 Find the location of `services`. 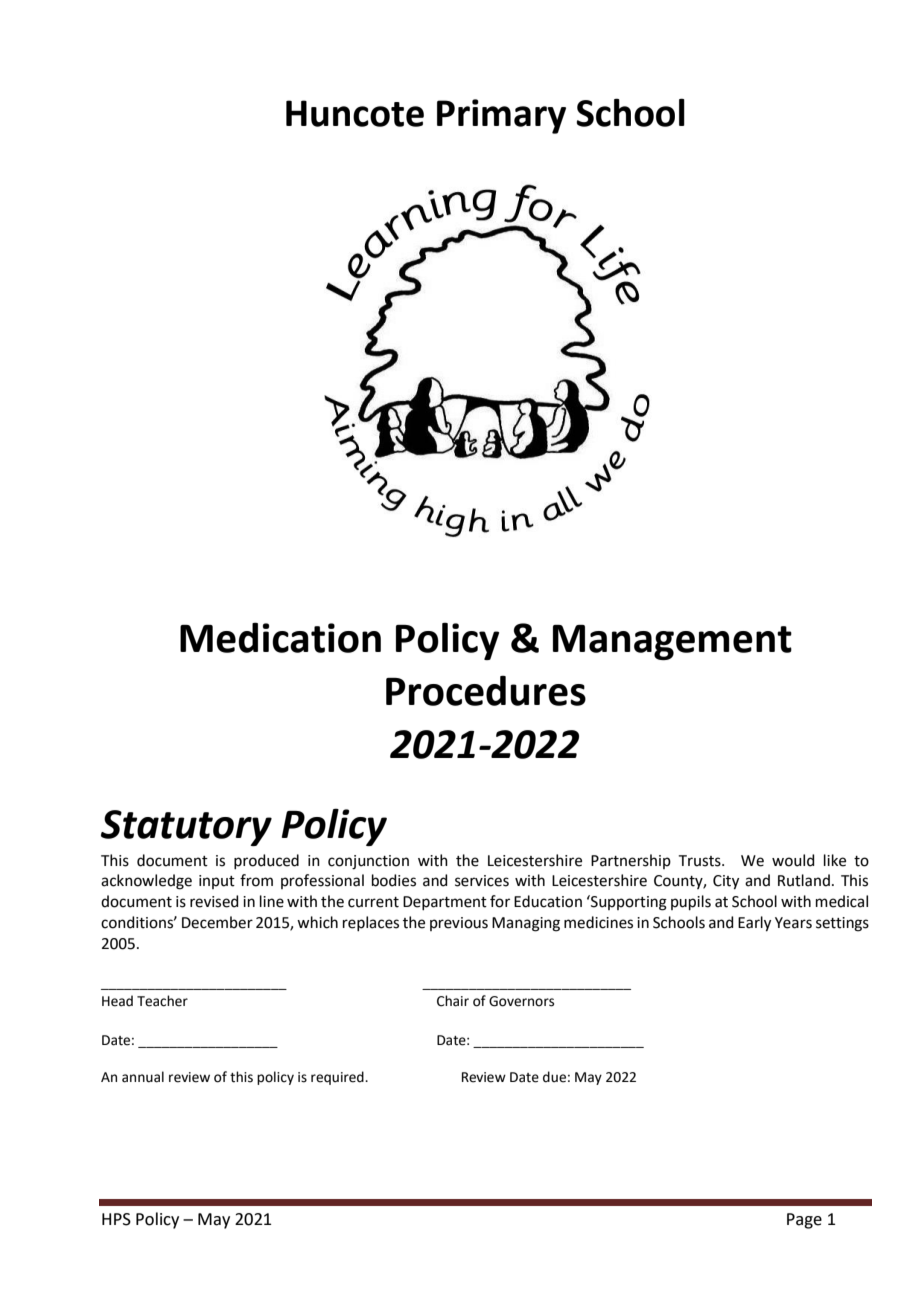

services is located at coordinates (482, 881).
